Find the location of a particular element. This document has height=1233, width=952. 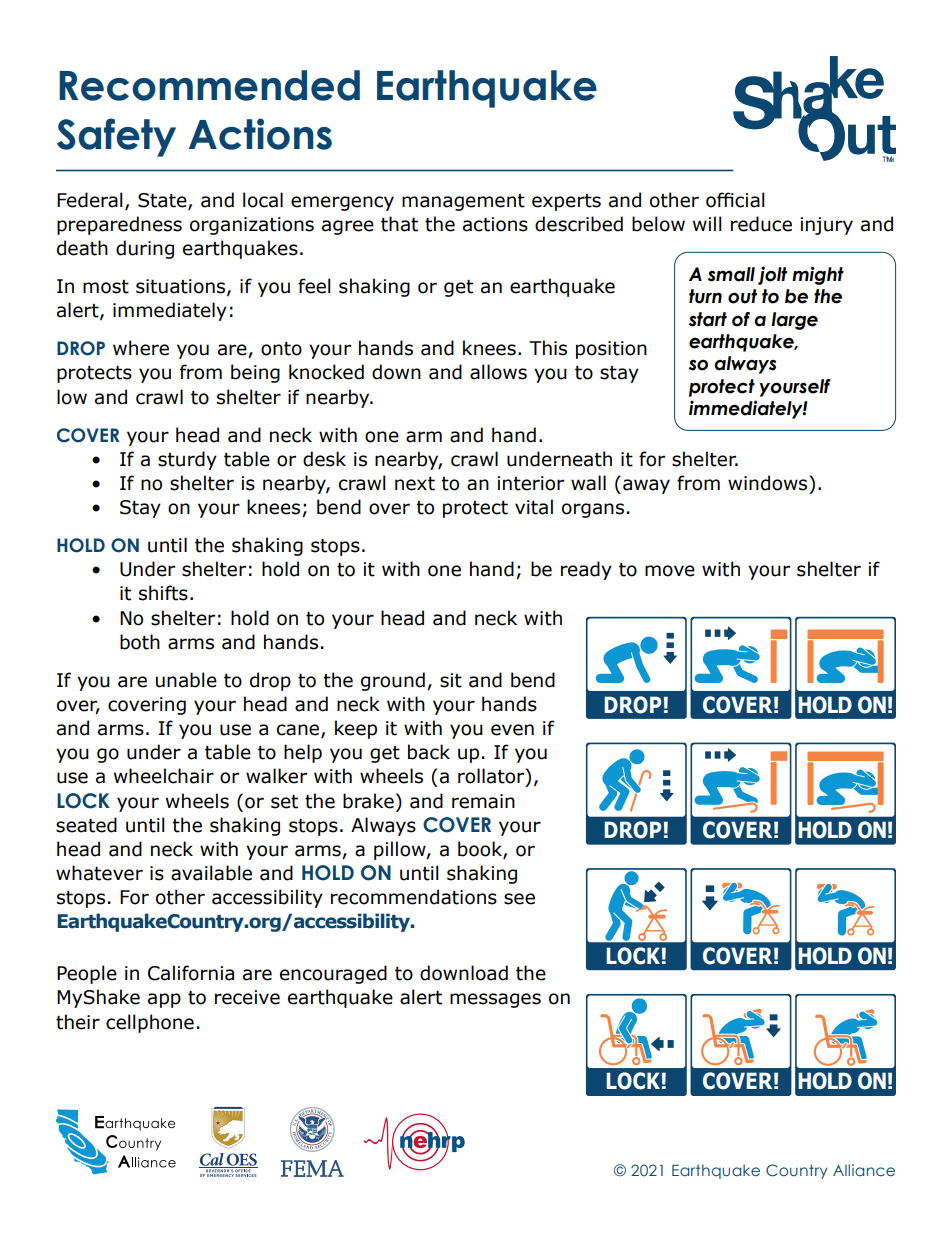

Recommended is located at coordinates (209, 85).
